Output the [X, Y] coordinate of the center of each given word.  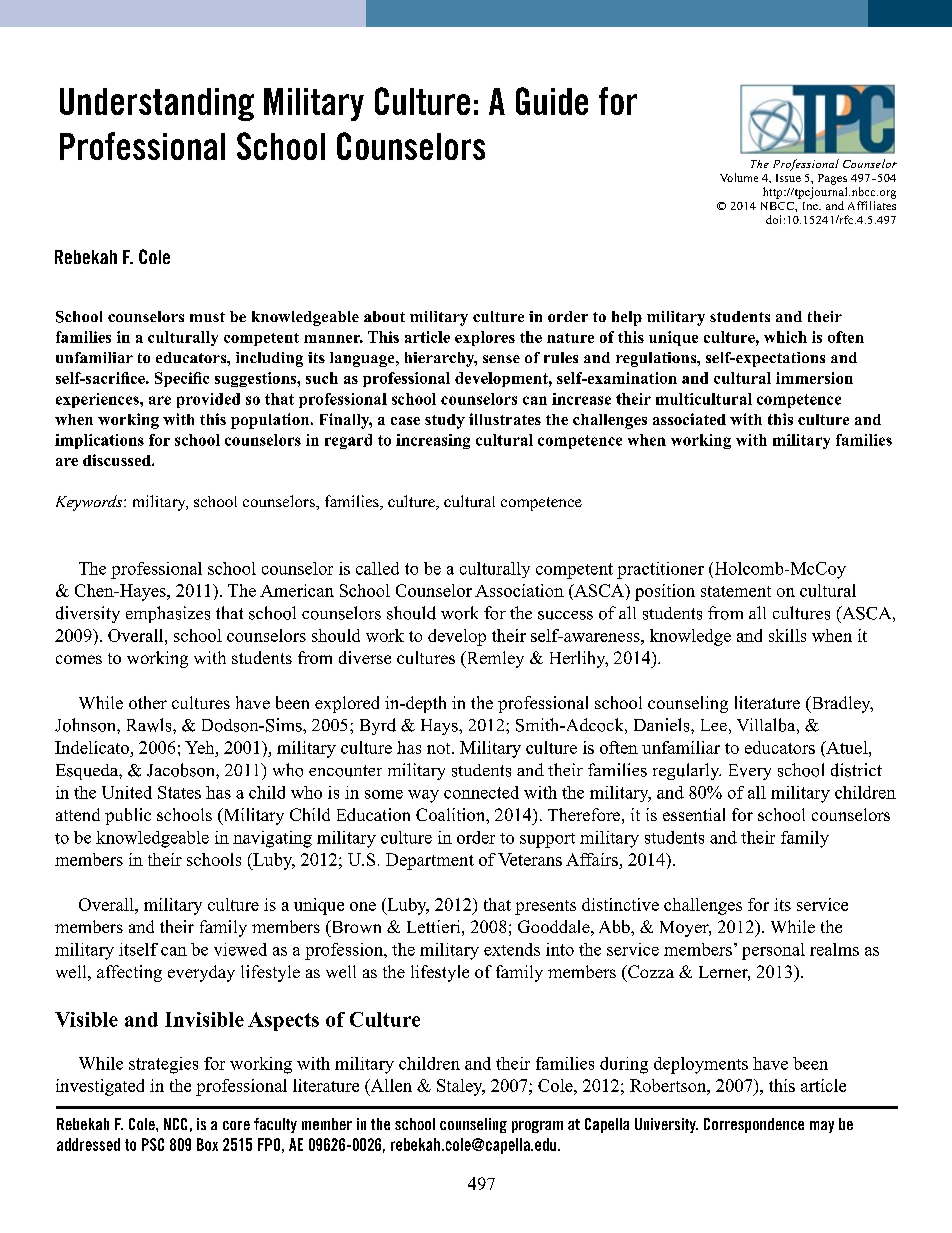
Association [519, 590]
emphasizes [168, 614]
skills [787, 635]
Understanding [157, 104]
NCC [175, 1124]
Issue [788, 178]
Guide [552, 101]
